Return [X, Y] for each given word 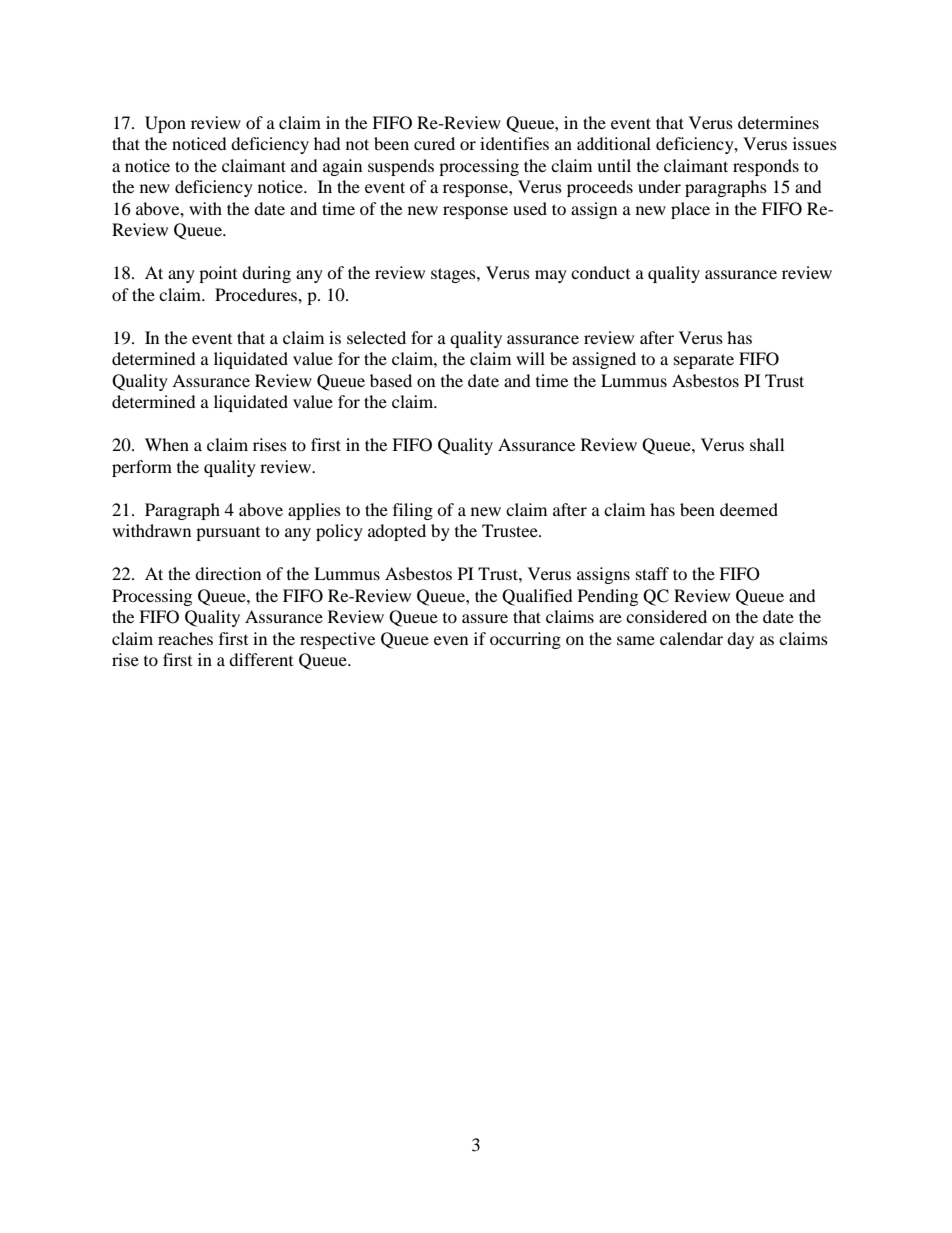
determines [778, 122]
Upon [165, 124]
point [218, 274]
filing [413, 511]
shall [767, 444]
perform [142, 468]
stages [454, 275]
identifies [514, 143]
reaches [185, 638]
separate [704, 361]
